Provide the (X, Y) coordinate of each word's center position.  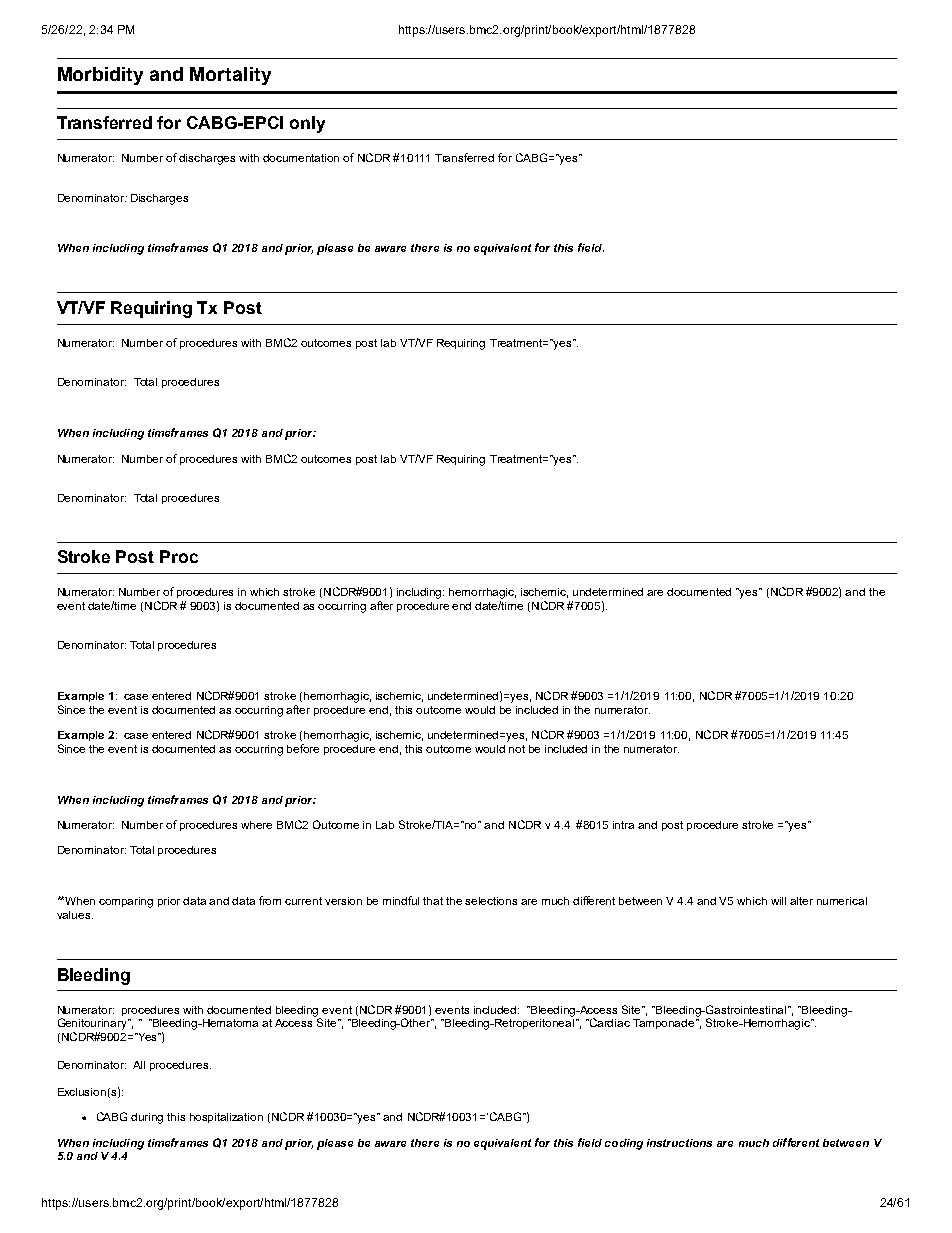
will (778, 901)
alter (801, 901)
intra (623, 825)
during (147, 1118)
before (303, 748)
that (433, 901)
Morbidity (100, 76)
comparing (126, 902)
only (307, 124)
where (256, 825)
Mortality (230, 76)
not (517, 749)
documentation (301, 158)
